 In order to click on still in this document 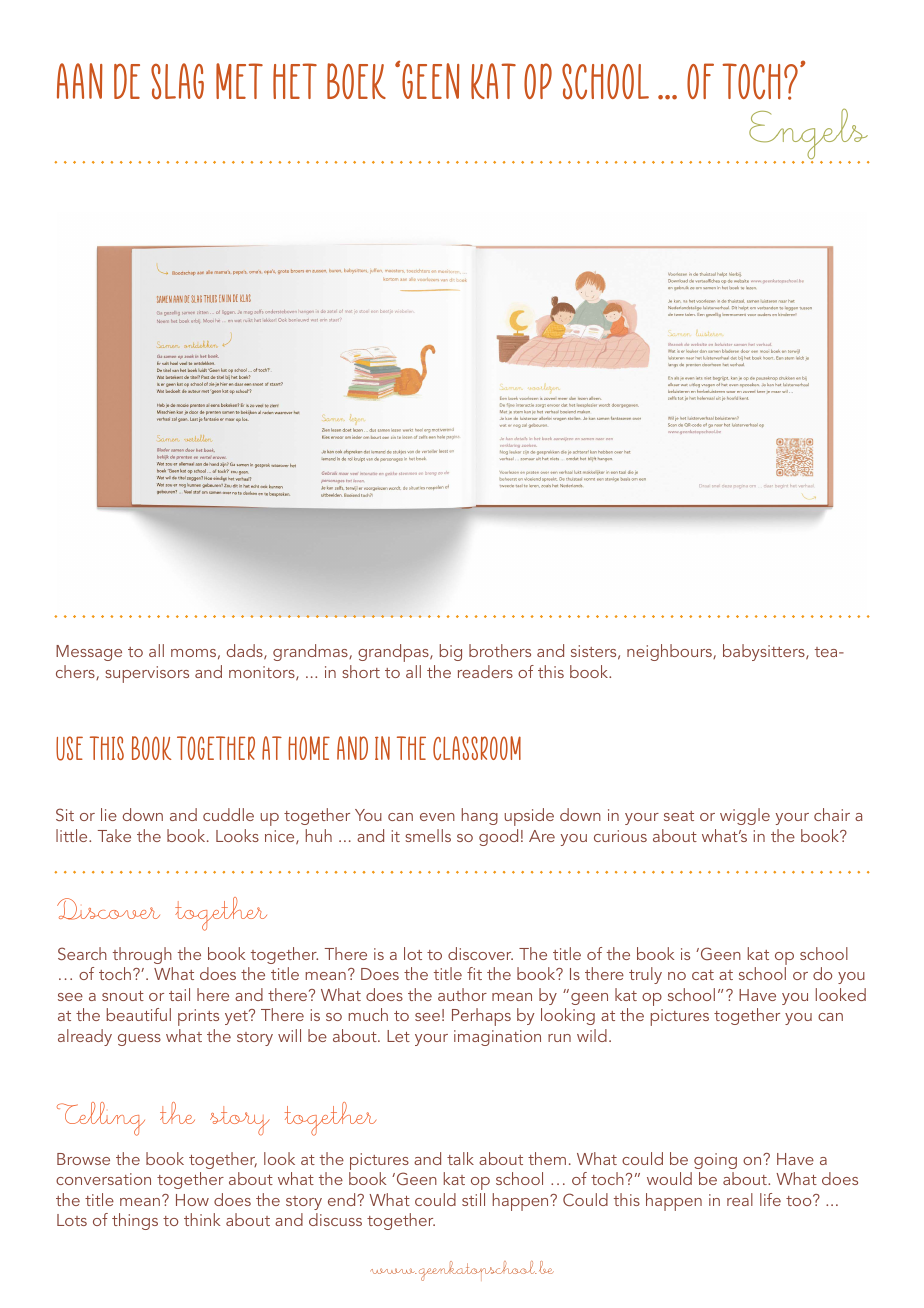, I will do `click(473, 1199)`.
